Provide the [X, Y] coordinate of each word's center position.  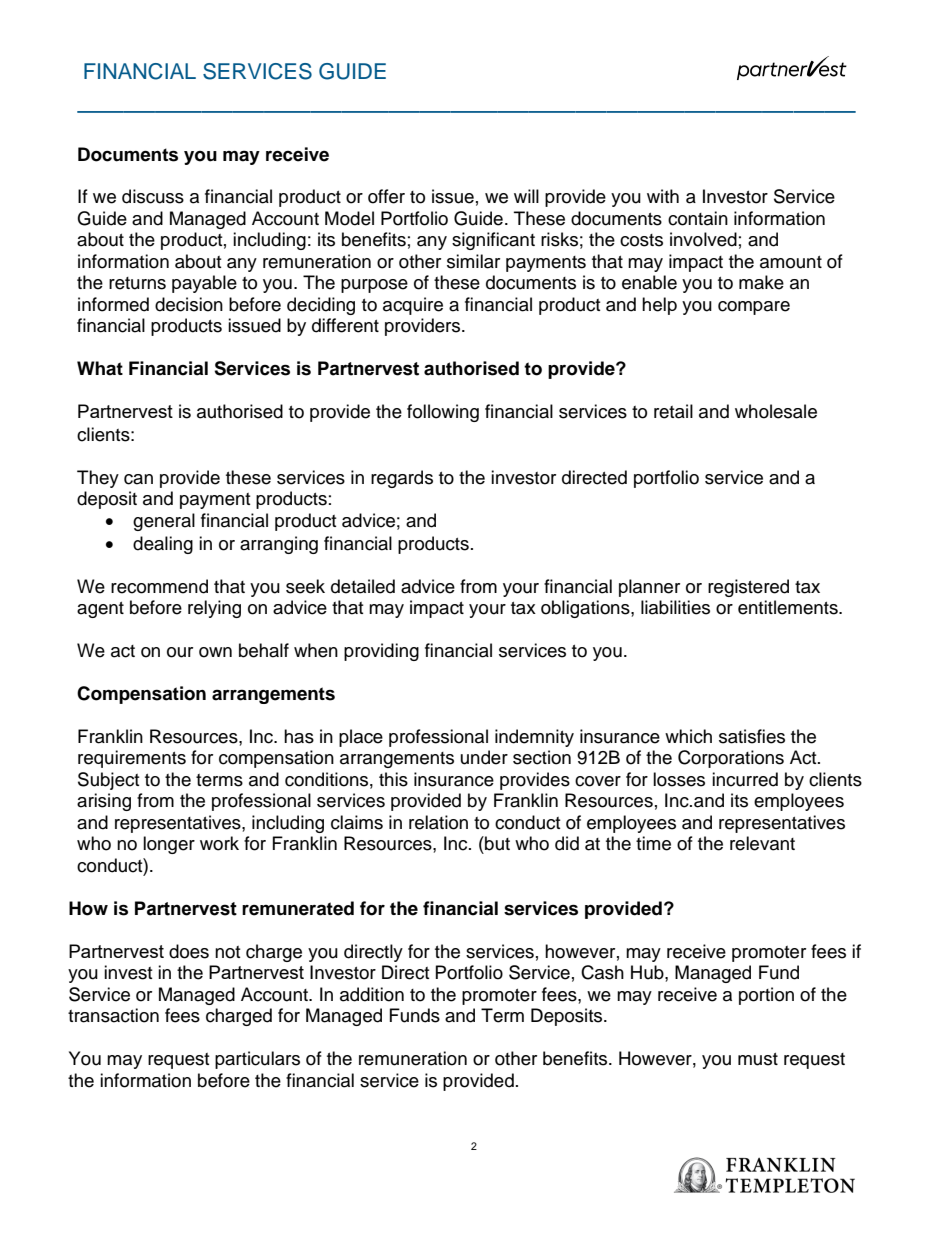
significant [493, 241]
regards [402, 479]
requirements [132, 759]
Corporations [731, 759]
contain [698, 218]
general [164, 522]
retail [673, 411]
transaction [113, 1015]
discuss [153, 196]
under [484, 757]
